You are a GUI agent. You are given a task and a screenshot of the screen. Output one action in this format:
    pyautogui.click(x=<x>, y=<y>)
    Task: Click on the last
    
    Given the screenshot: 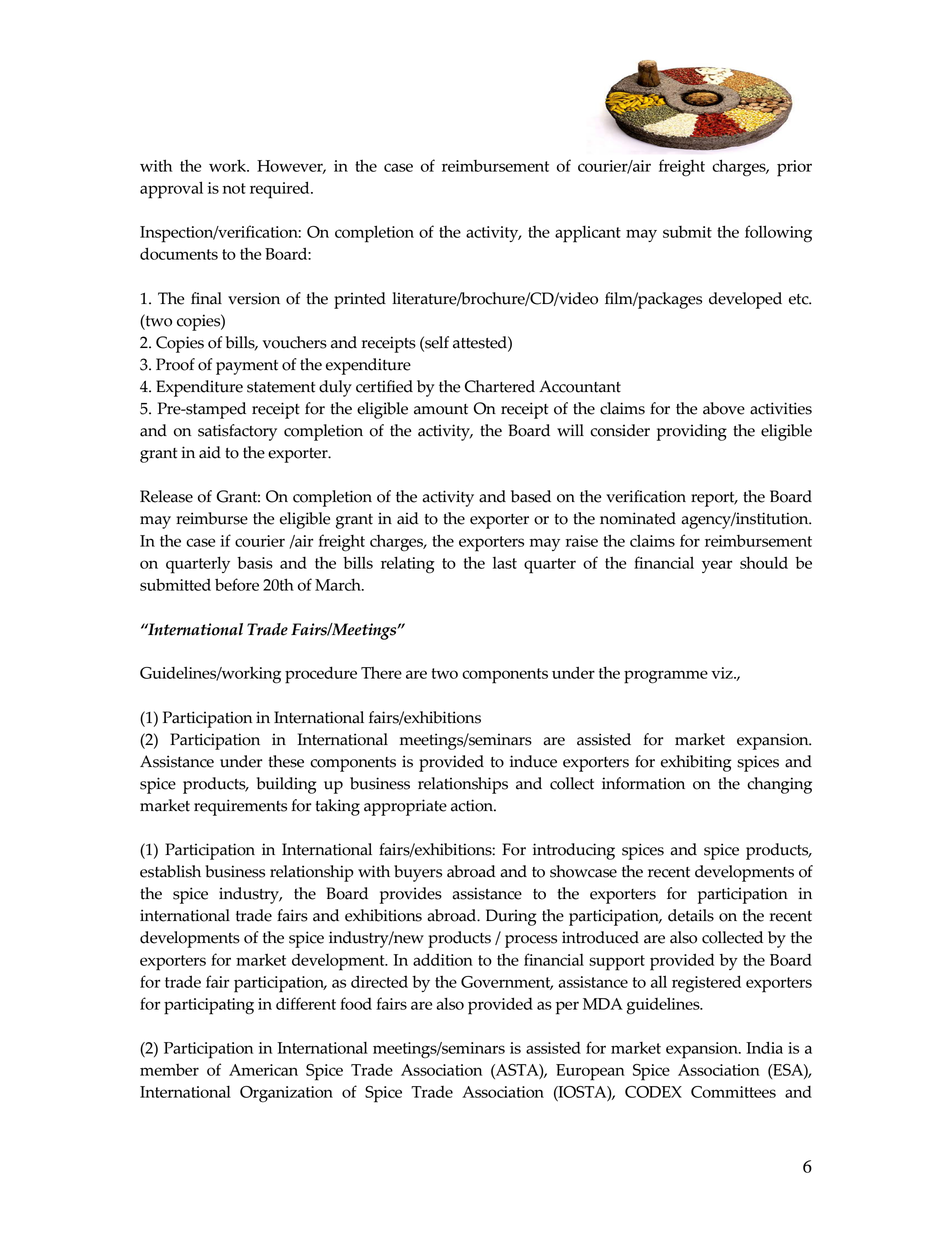 What is the action you would take?
    pyautogui.click(x=505, y=563)
